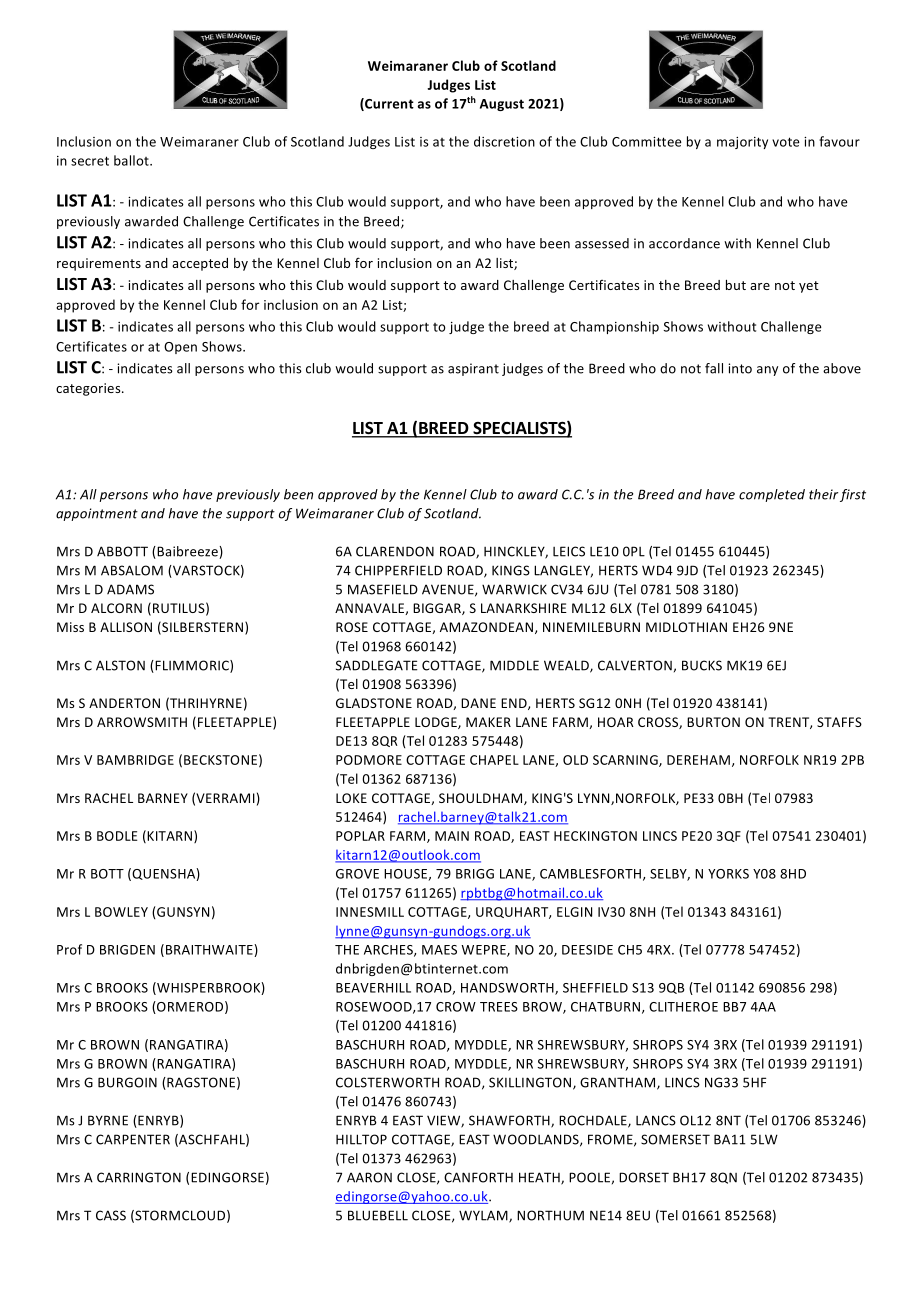 Image resolution: width=924 pixels, height=1308 pixels. What do you see at coordinates (767, 371) in the screenshot?
I see `any` at bounding box center [767, 371].
